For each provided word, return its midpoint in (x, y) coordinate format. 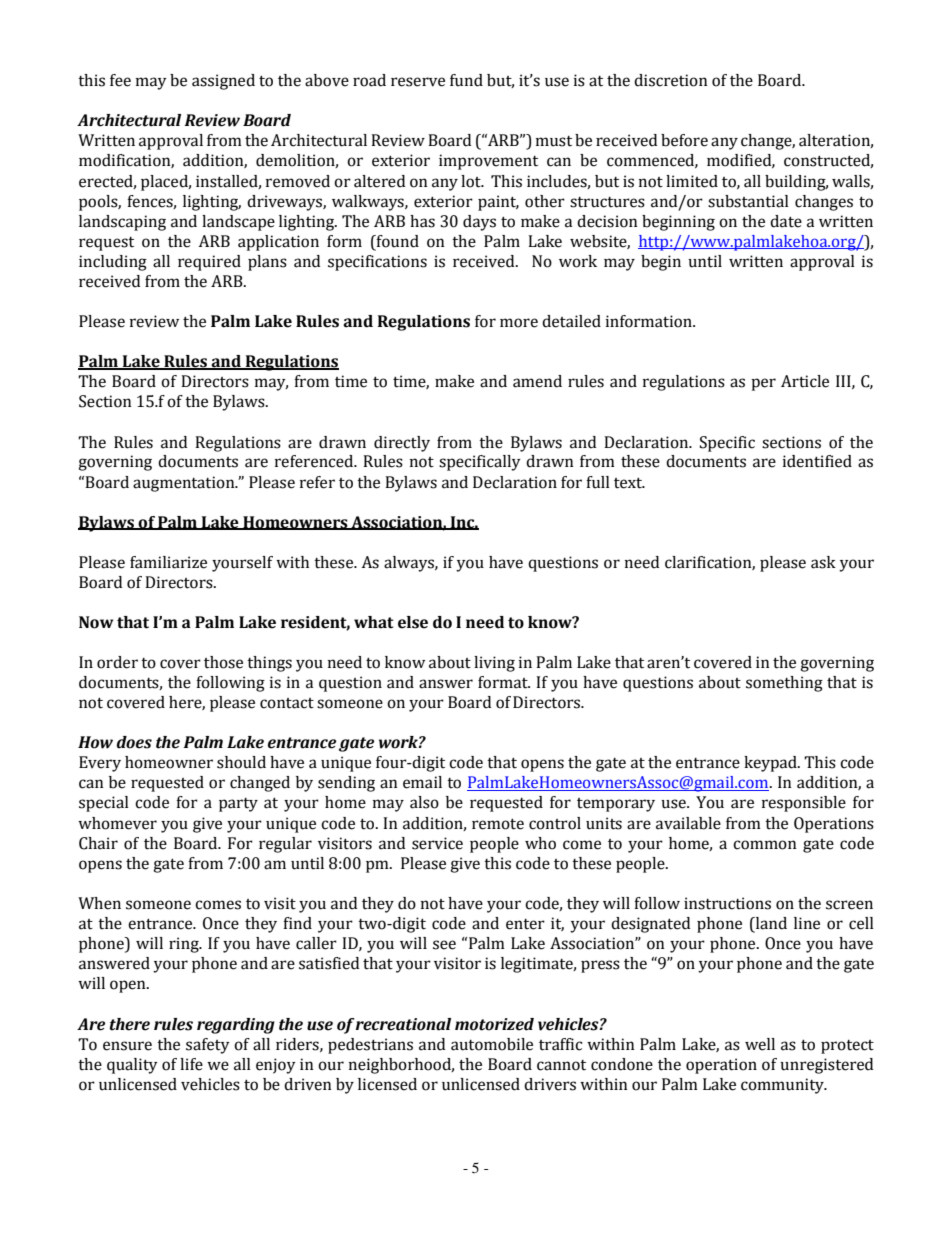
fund (466, 80)
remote (498, 824)
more (519, 323)
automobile (492, 1044)
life (191, 1064)
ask (823, 562)
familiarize (168, 562)
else (413, 622)
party (238, 805)
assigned (223, 82)
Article (805, 381)
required (209, 263)
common (765, 845)
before (684, 140)
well (760, 1044)
